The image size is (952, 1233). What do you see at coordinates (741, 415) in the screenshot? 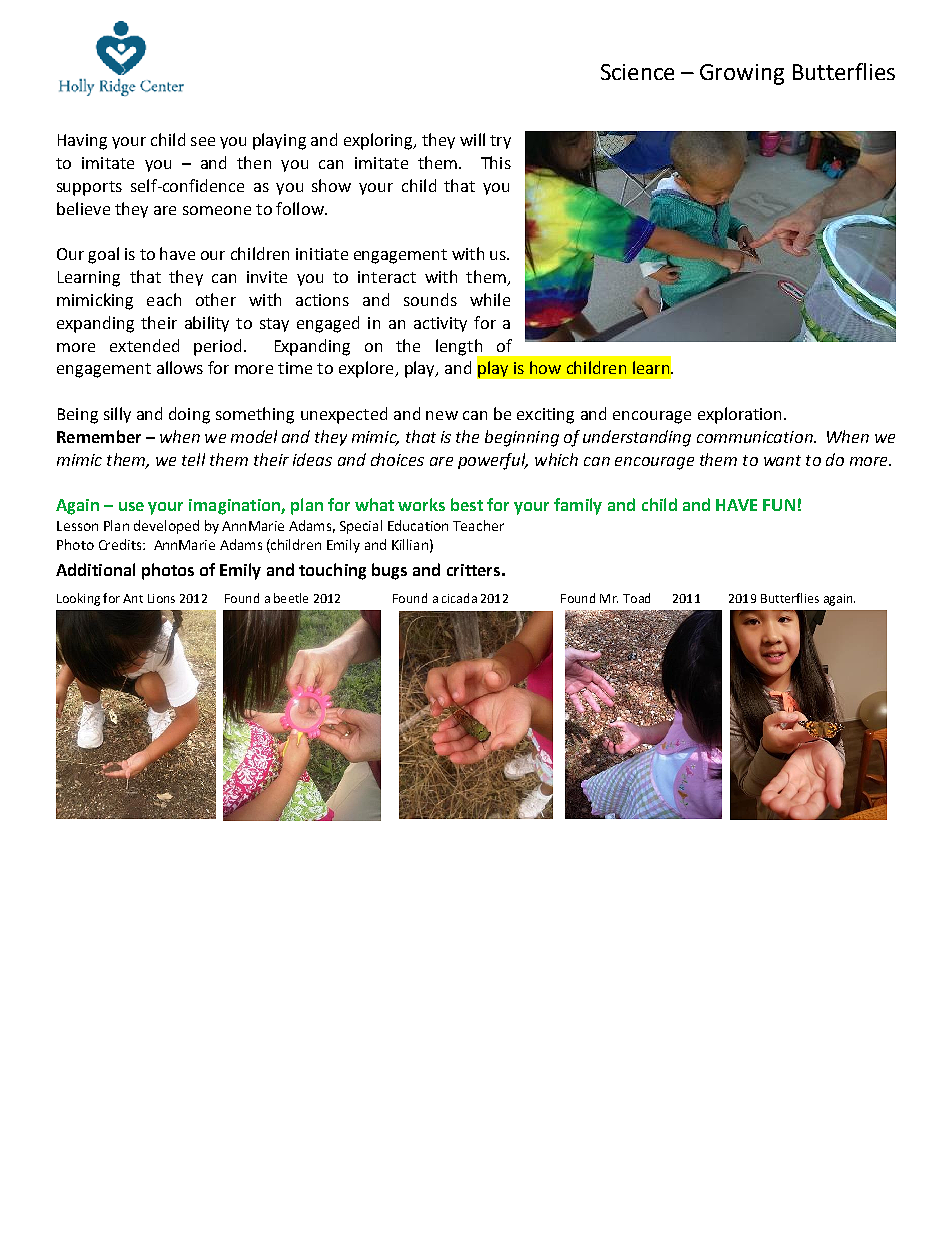
I see `exploration` at bounding box center [741, 415].
